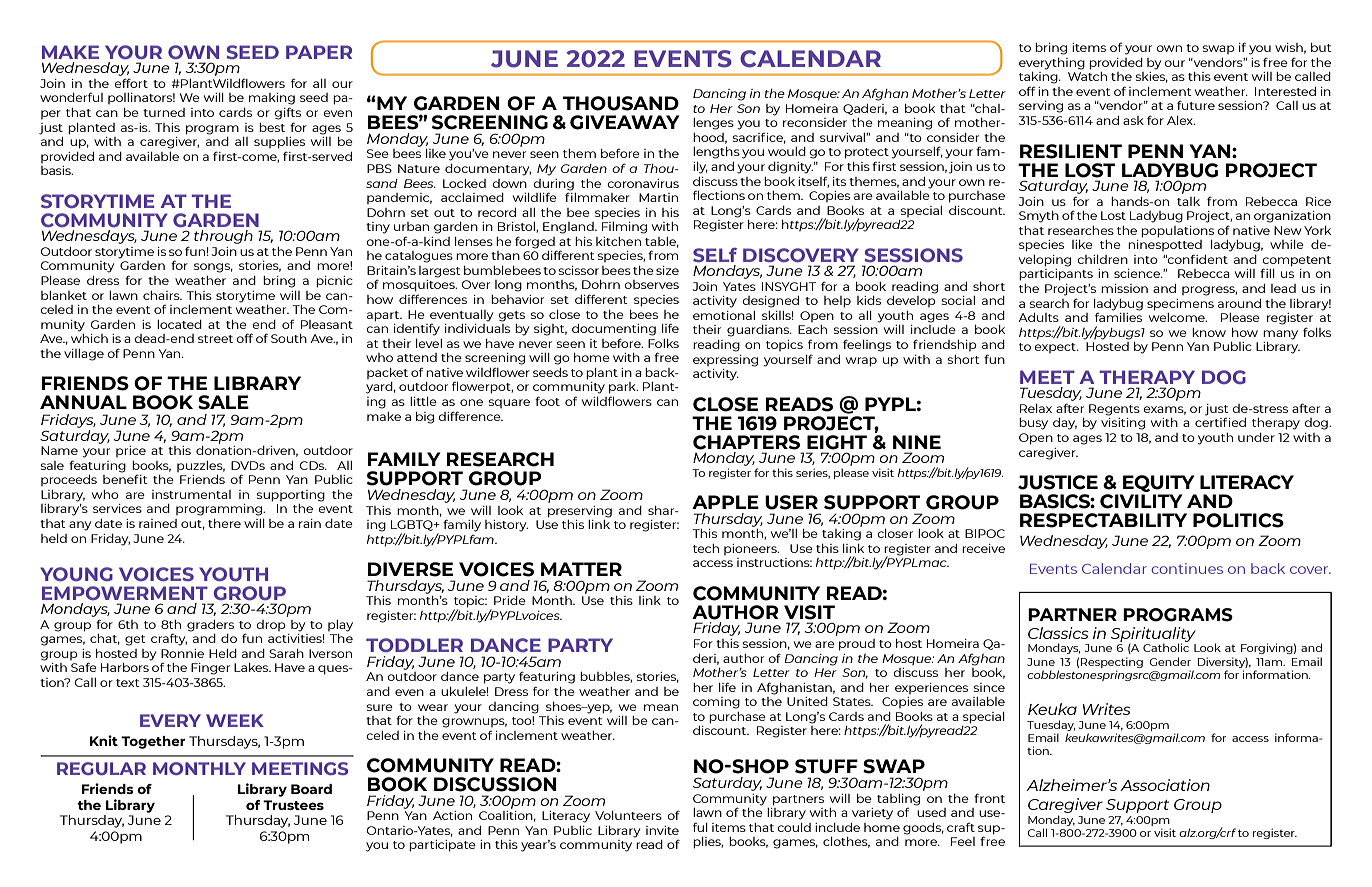 This screenshot has height=887, width=1372. Describe the element at coordinates (210, 626) in the screenshot. I see `graders` at that location.
